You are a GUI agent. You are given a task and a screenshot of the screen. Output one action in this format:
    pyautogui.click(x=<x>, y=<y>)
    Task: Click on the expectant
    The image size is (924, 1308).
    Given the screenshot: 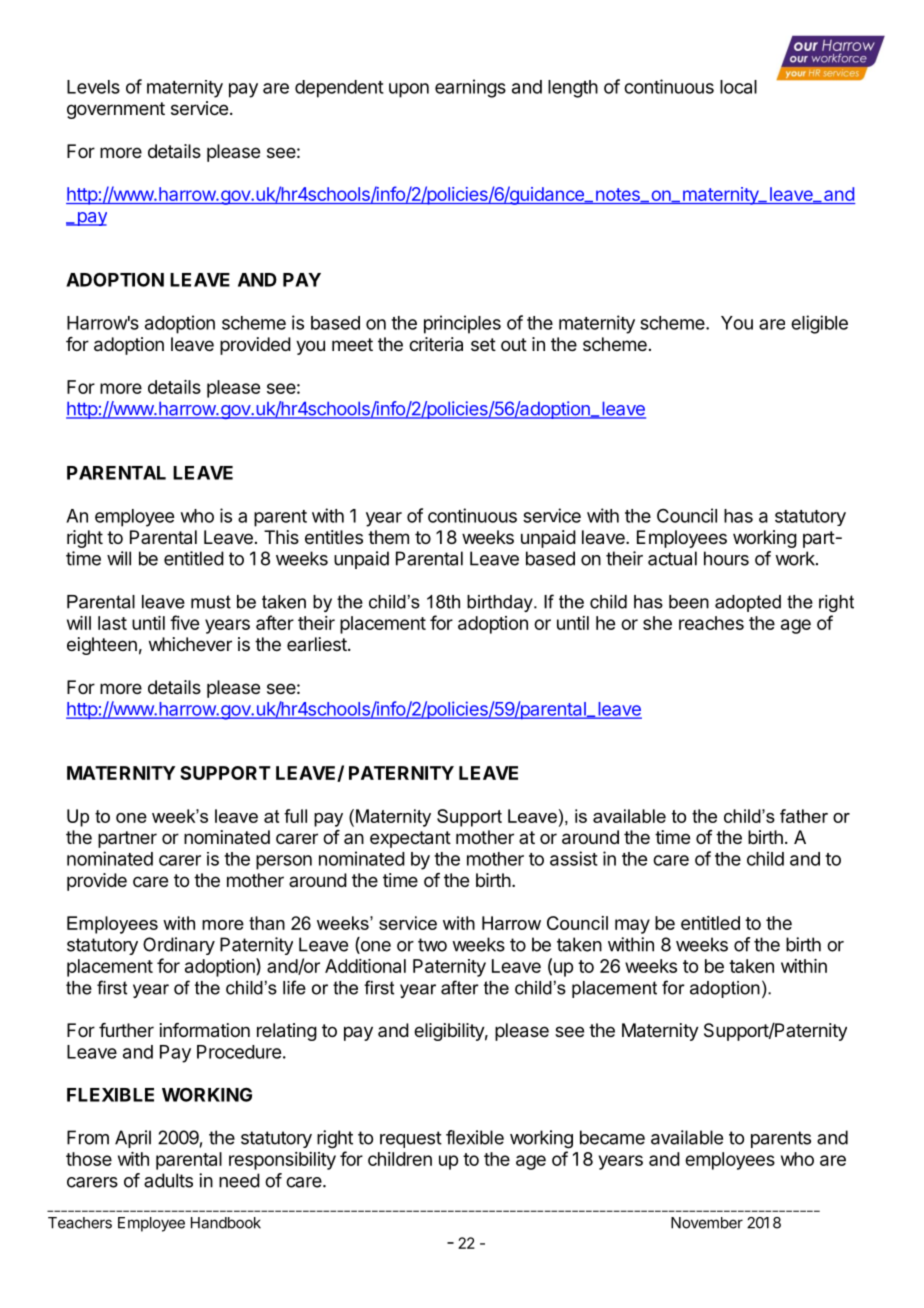 What is the action you would take?
    pyautogui.click(x=410, y=839)
